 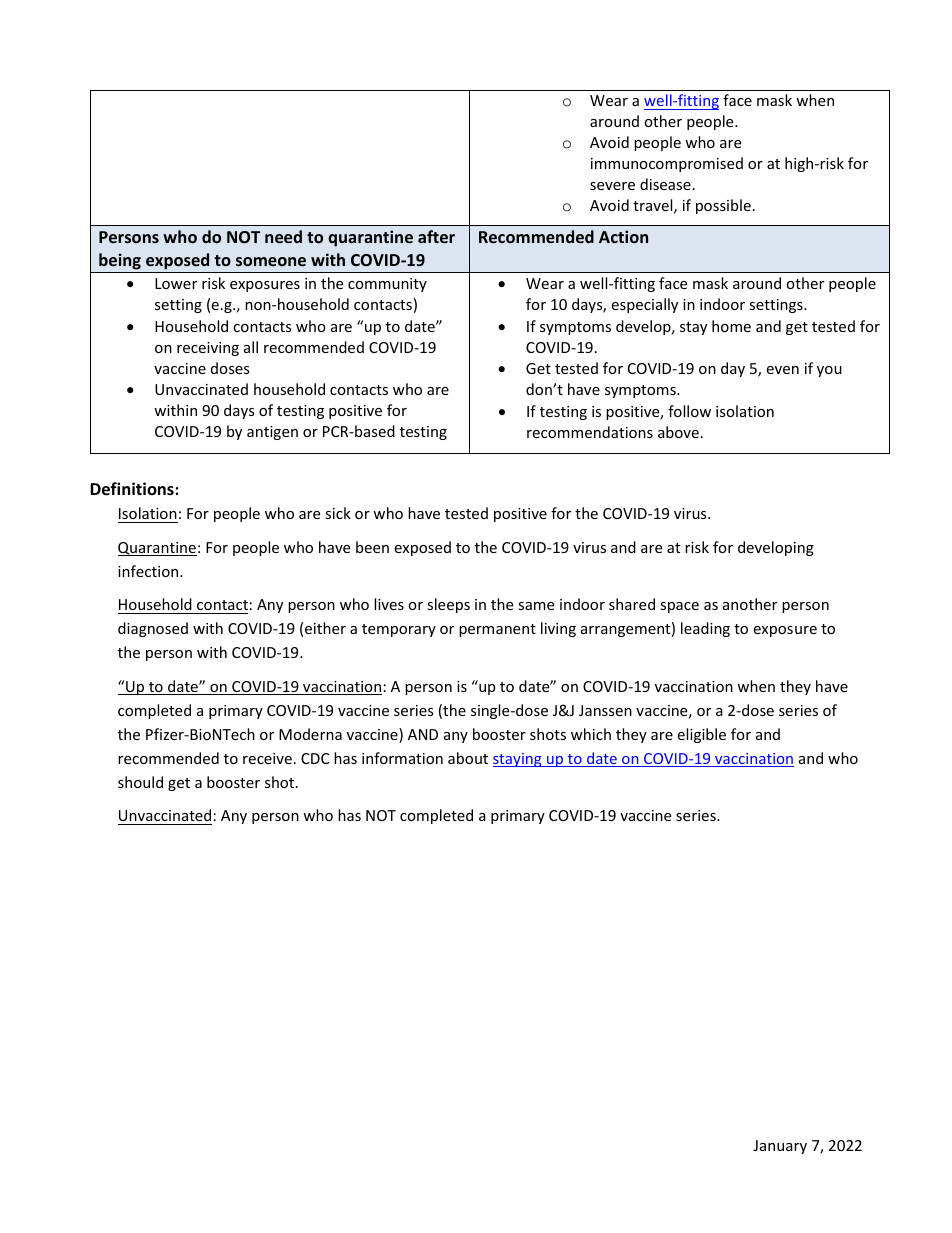 I want to click on possible, so click(x=723, y=206).
